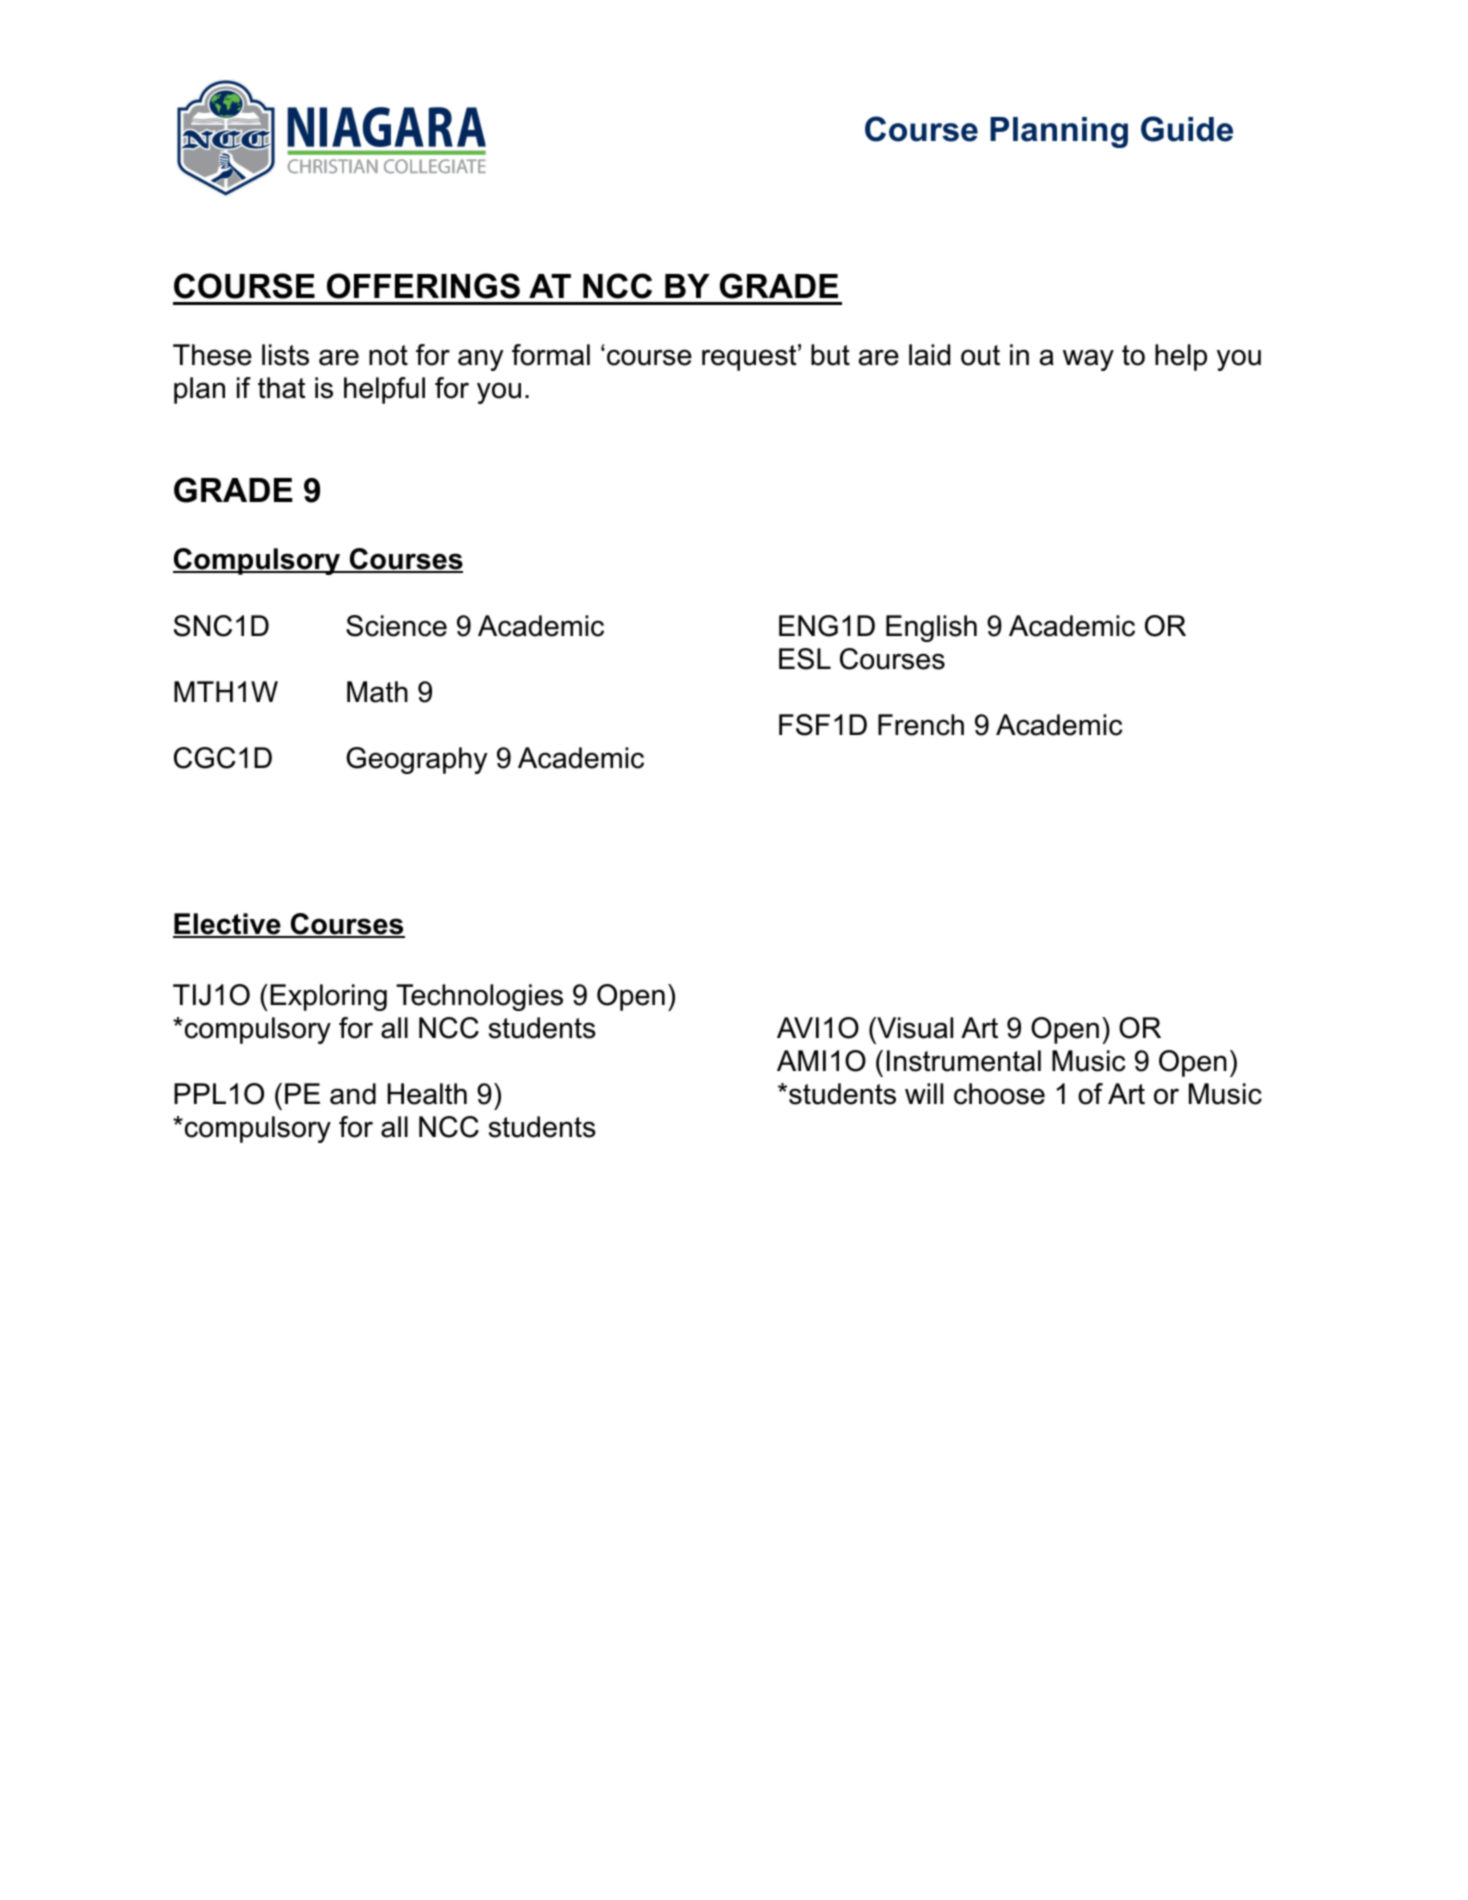 The height and width of the image is (1900, 1468). I want to click on and, so click(353, 1094).
